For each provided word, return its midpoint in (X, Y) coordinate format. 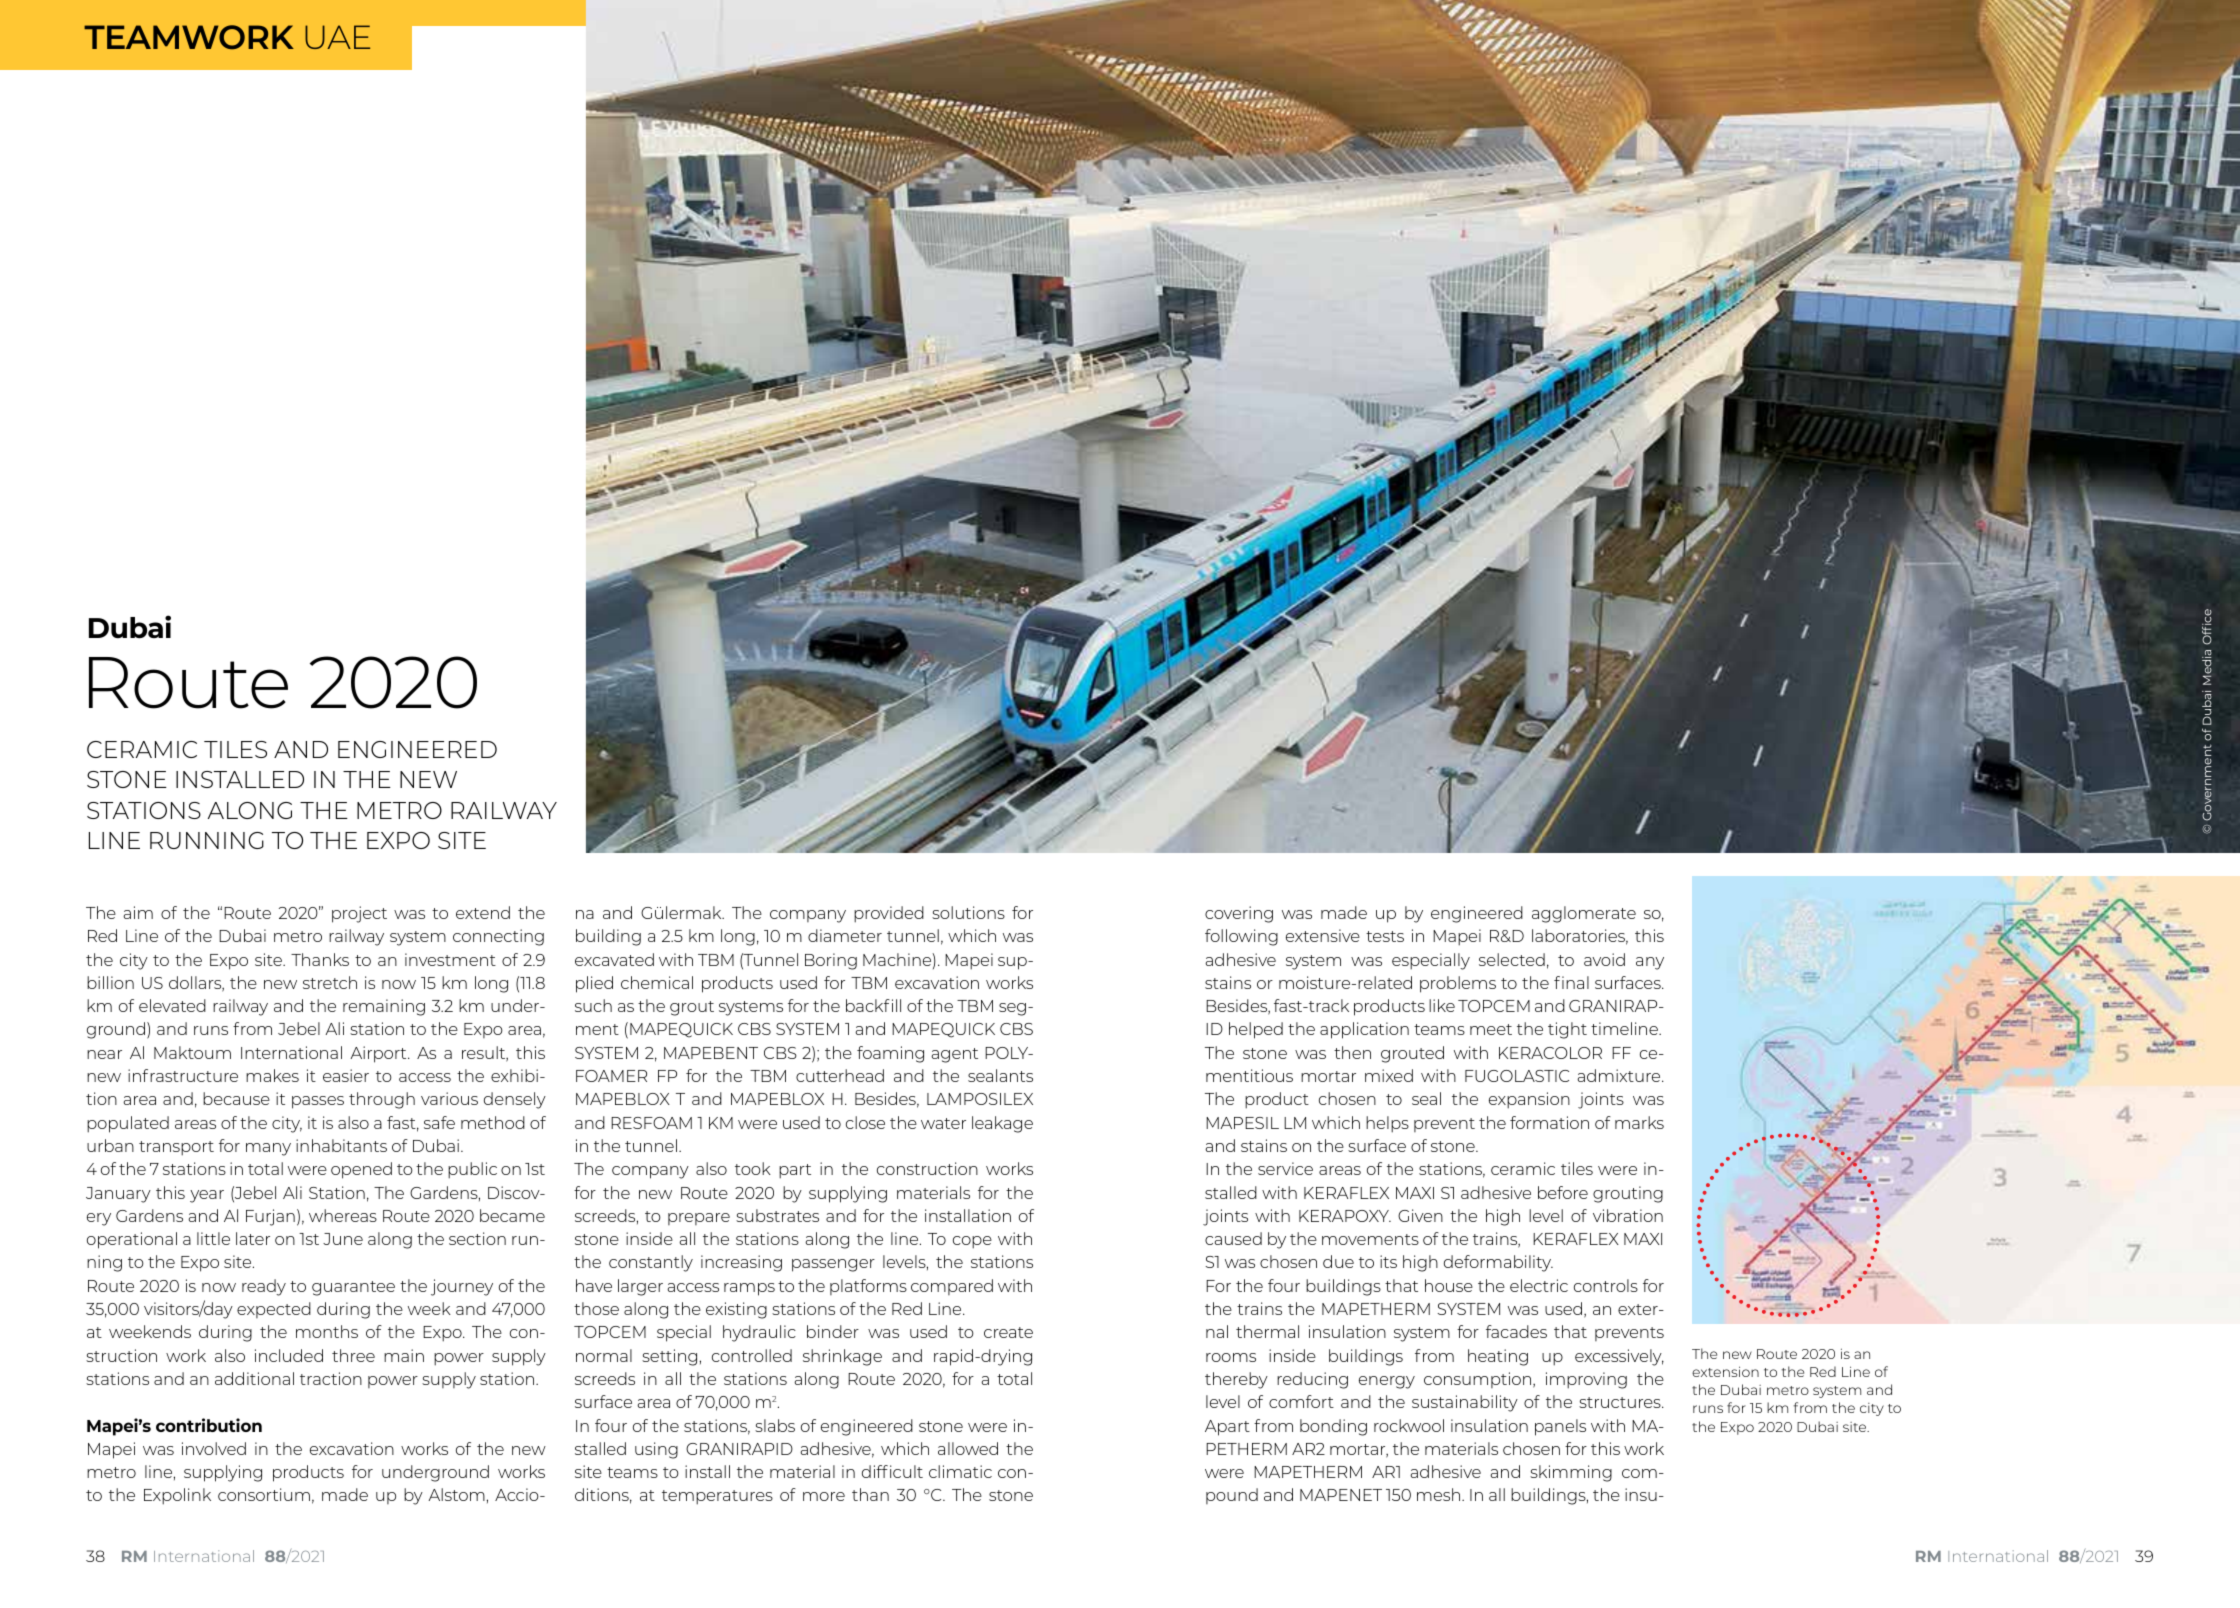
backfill (873, 1005)
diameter (845, 935)
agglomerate (1584, 914)
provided (889, 914)
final (1571, 982)
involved (214, 1448)
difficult (892, 1471)
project (359, 914)
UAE (337, 37)
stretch (330, 982)
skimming (1571, 1473)
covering (1239, 914)
